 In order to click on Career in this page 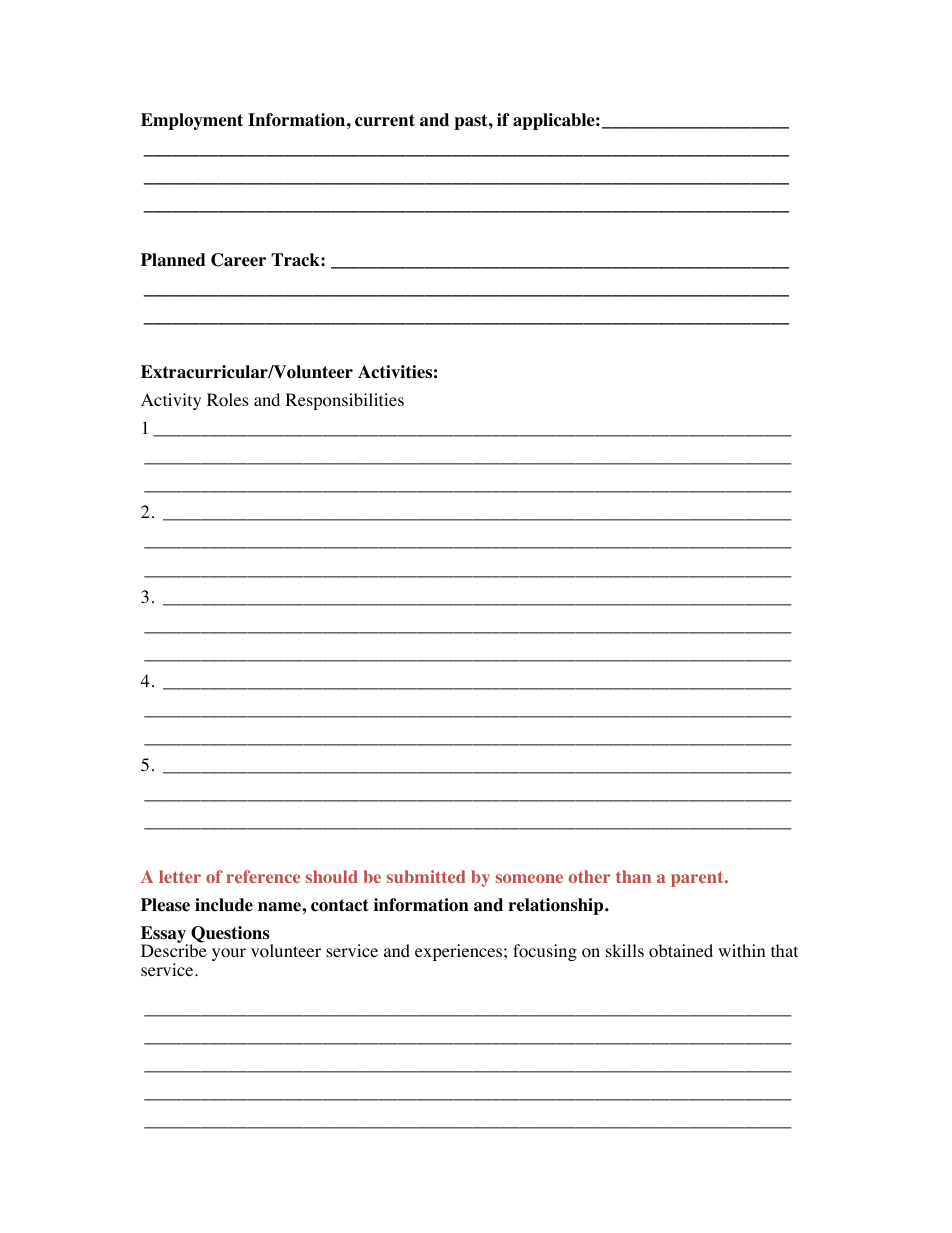, I will do `click(238, 260)`.
